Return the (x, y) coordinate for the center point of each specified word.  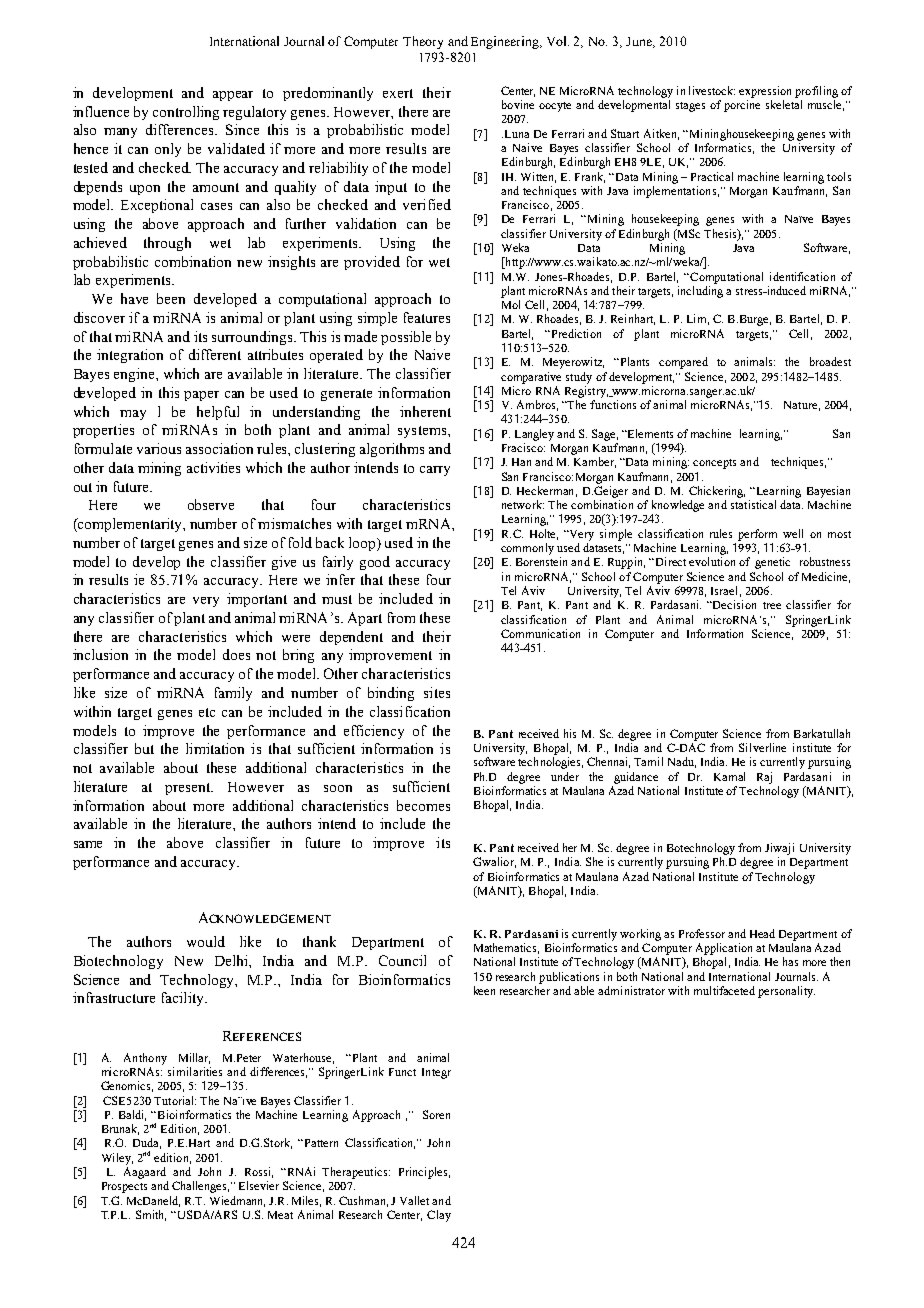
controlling (186, 113)
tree (772, 605)
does (236, 654)
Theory (423, 42)
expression (765, 92)
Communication (540, 633)
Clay (439, 1216)
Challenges (200, 1187)
